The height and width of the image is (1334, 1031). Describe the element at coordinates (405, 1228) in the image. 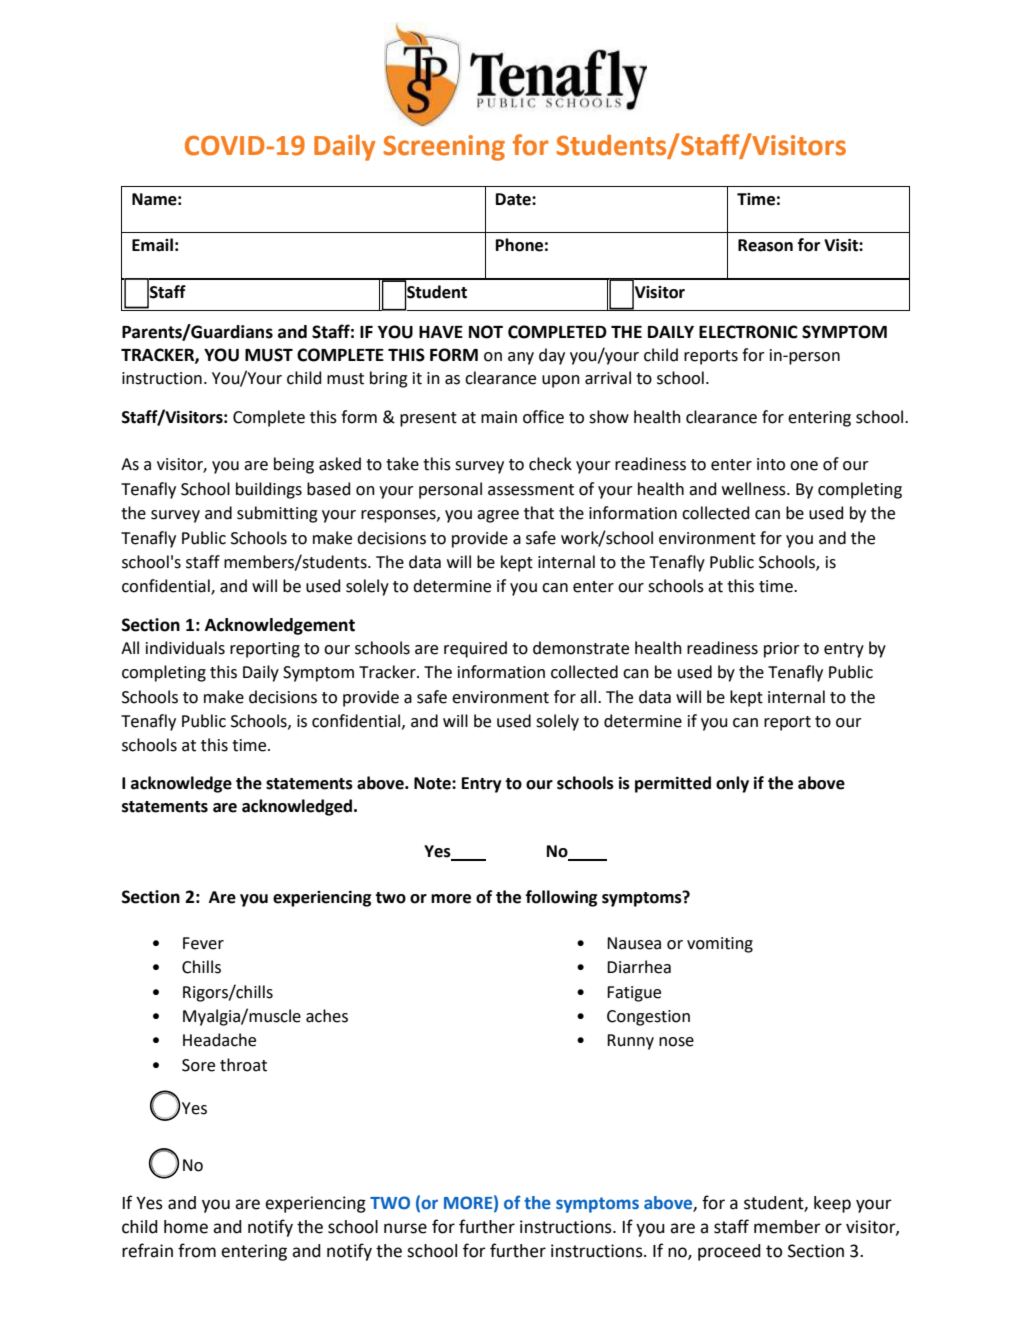

I see `nurse` at that location.
